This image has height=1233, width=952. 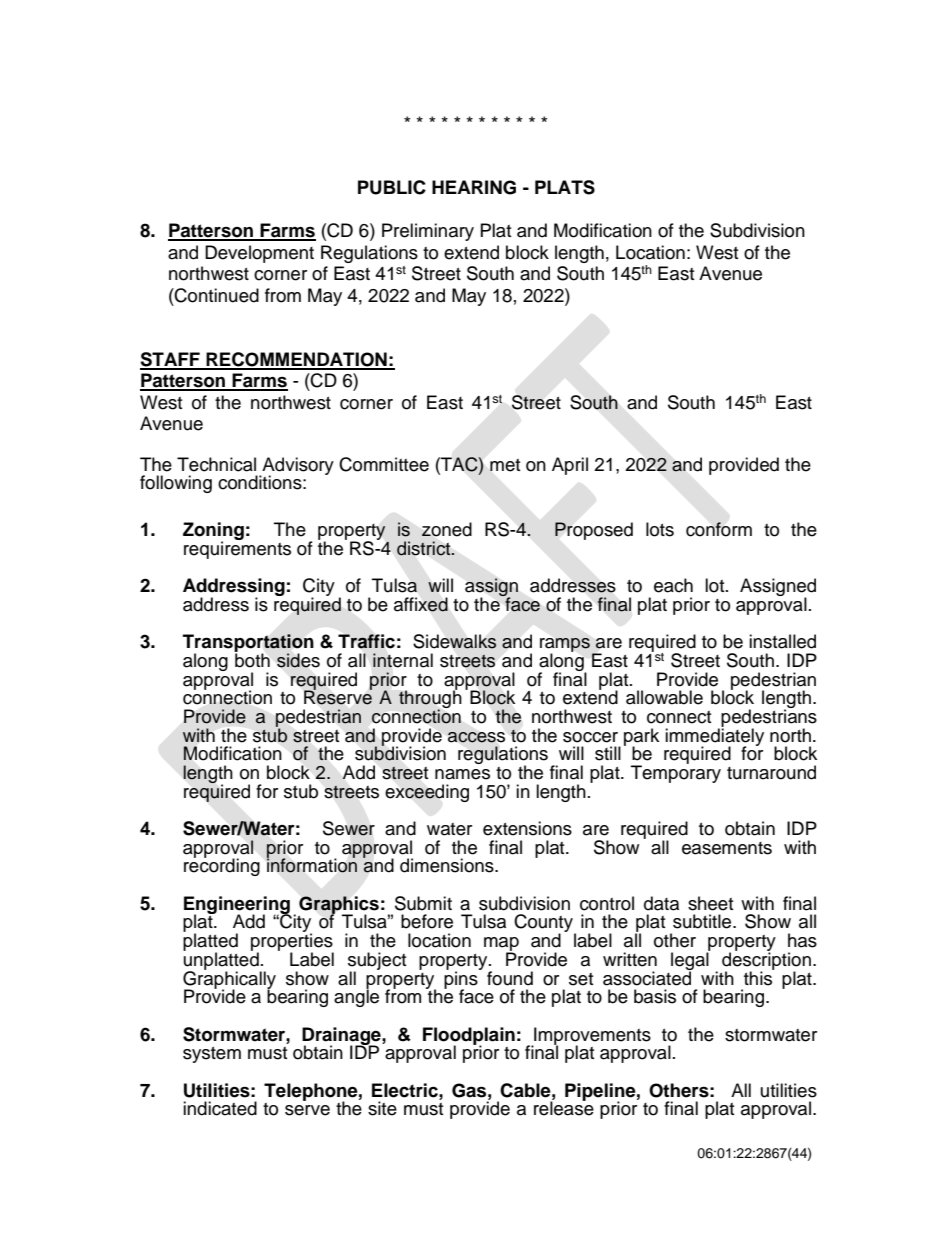 What do you see at coordinates (447, 529) in the image?
I see `zoned` at bounding box center [447, 529].
